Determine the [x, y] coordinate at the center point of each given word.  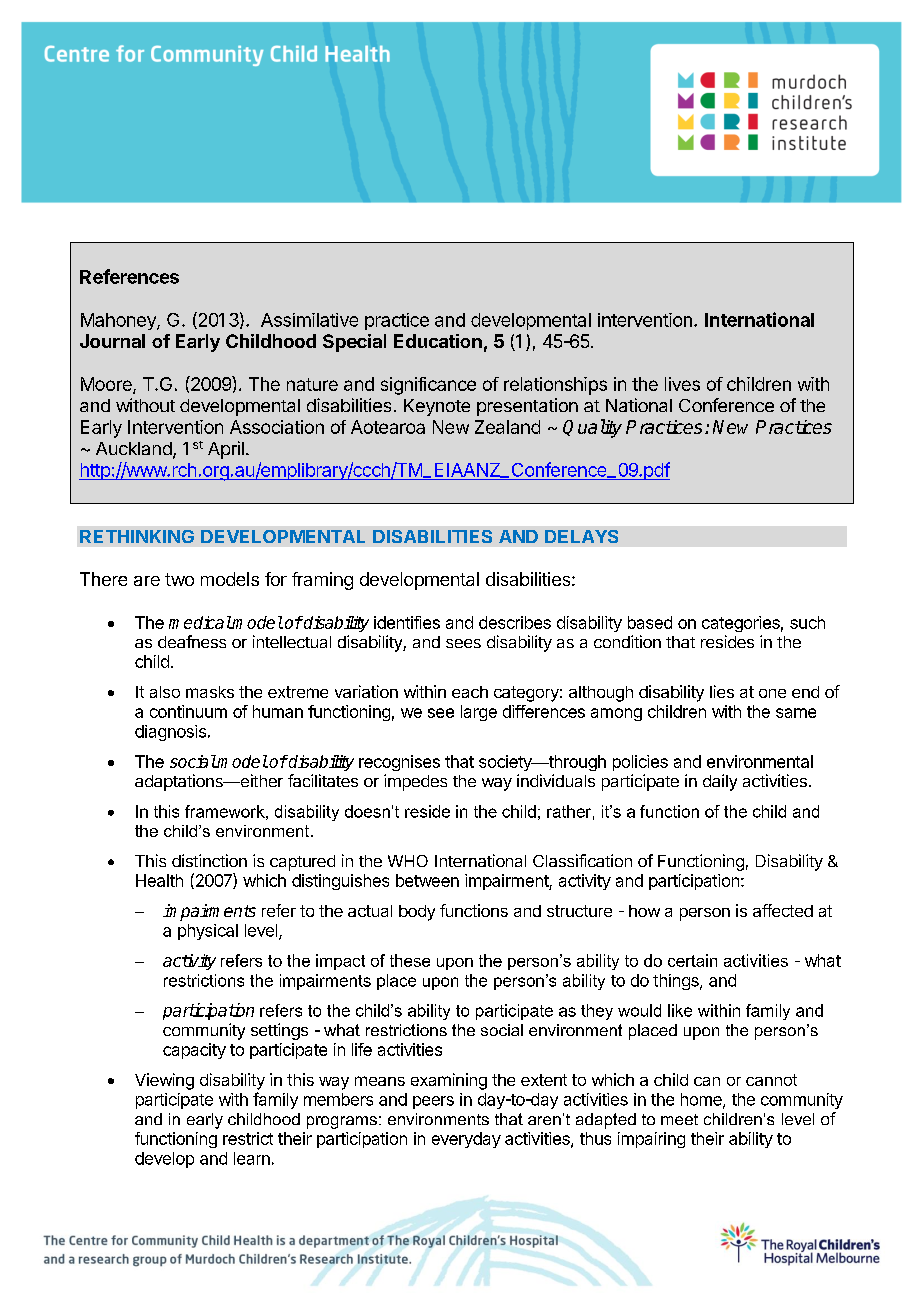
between [427, 880]
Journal [112, 341]
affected [783, 910]
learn [252, 1158]
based [650, 622]
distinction [209, 860]
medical [200, 622]
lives [682, 384]
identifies [407, 622]
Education [438, 341]
